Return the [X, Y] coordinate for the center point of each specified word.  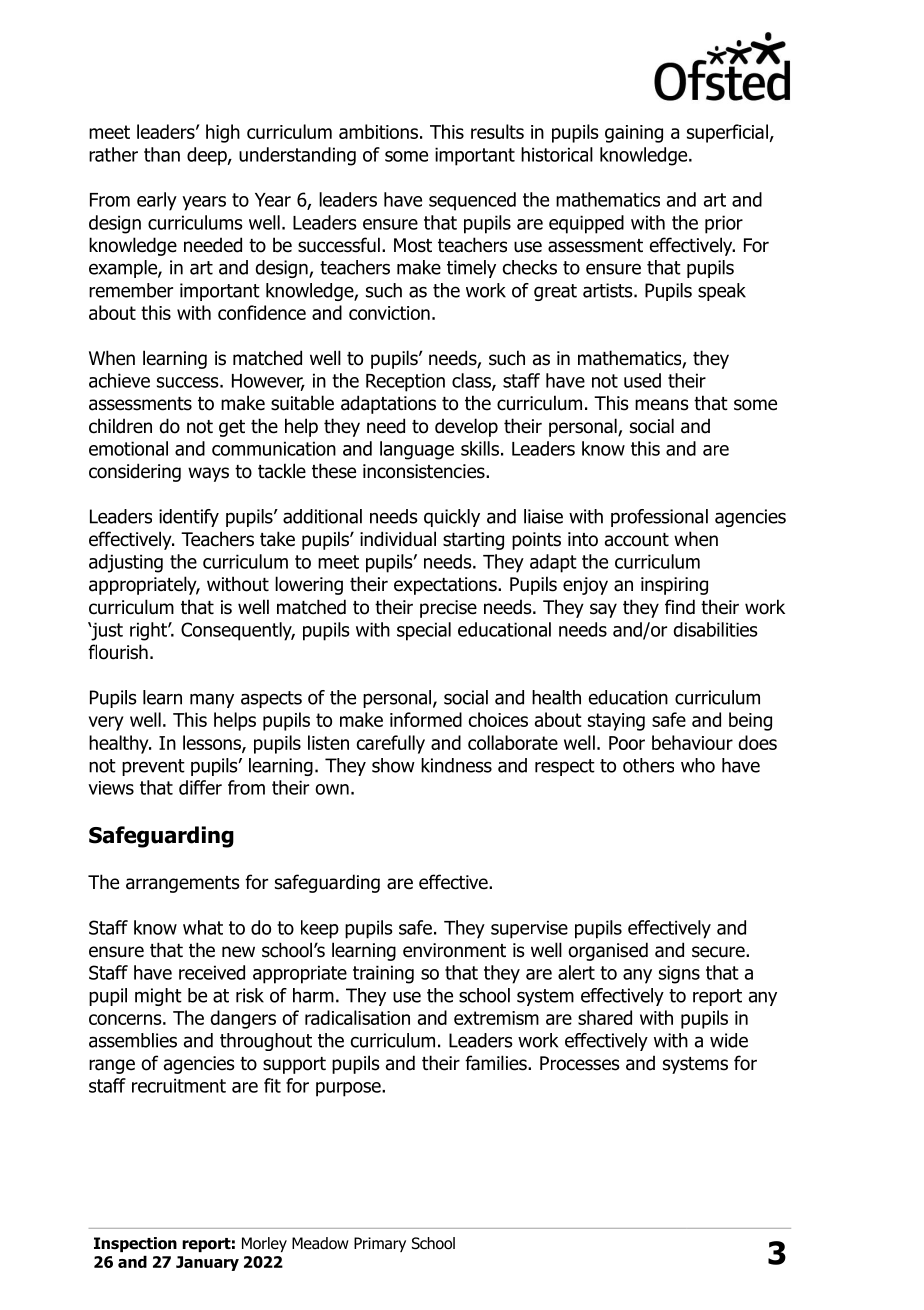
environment [454, 950]
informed [426, 719]
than [162, 154]
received [212, 972]
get [232, 428]
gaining [634, 134]
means [662, 405]
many [212, 700]
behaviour [692, 742]
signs [679, 974]
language [417, 450]
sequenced [472, 201]
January [207, 1263]
